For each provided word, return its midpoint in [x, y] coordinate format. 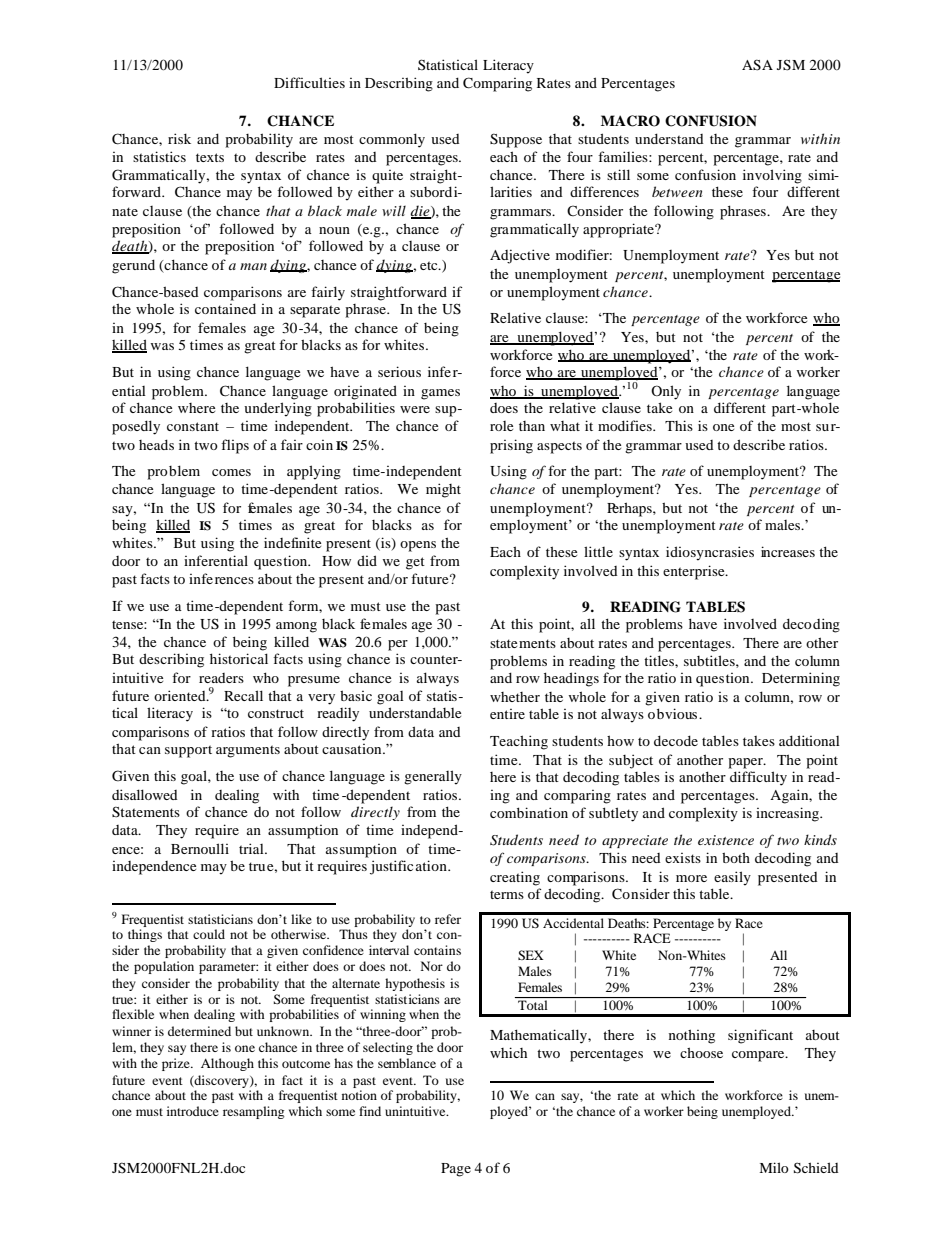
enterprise [695, 572]
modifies [626, 425]
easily [732, 878]
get [415, 563]
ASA [757, 65]
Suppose [516, 140]
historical [239, 658]
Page [456, 1170]
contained [225, 308]
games [440, 394]
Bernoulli [200, 848]
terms [507, 894]
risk [179, 138]
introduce [193, 1111]
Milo [774, 1167]
